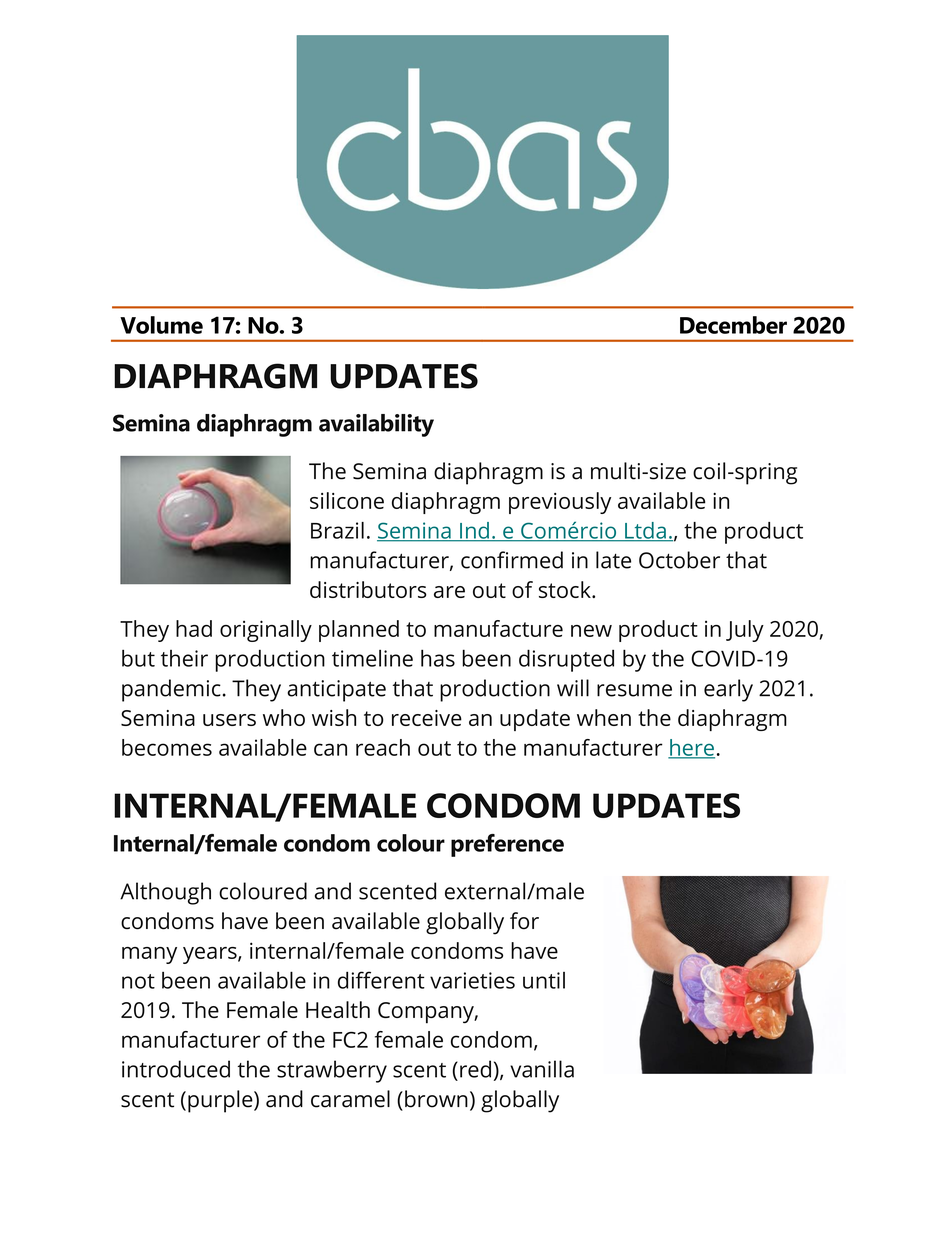  What do you see at coordinates (161, 325) in the screenshot?
I see `Volume` at bounding box center [161, 325].
